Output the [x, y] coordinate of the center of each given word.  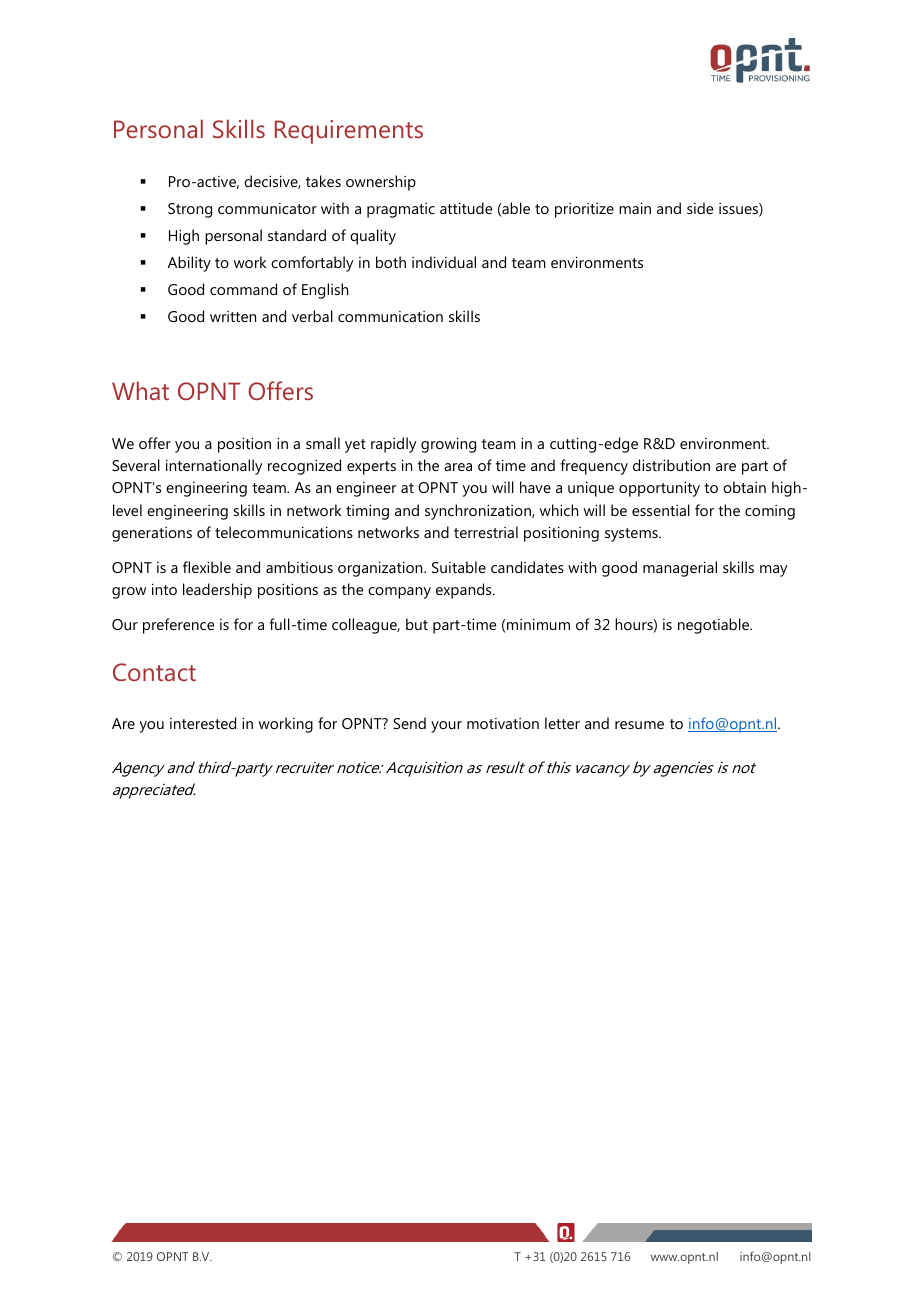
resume [639, 725]
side [700, 208]
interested [203, 723]
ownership [381, 183]
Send [409, 723]
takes [323, 181]
